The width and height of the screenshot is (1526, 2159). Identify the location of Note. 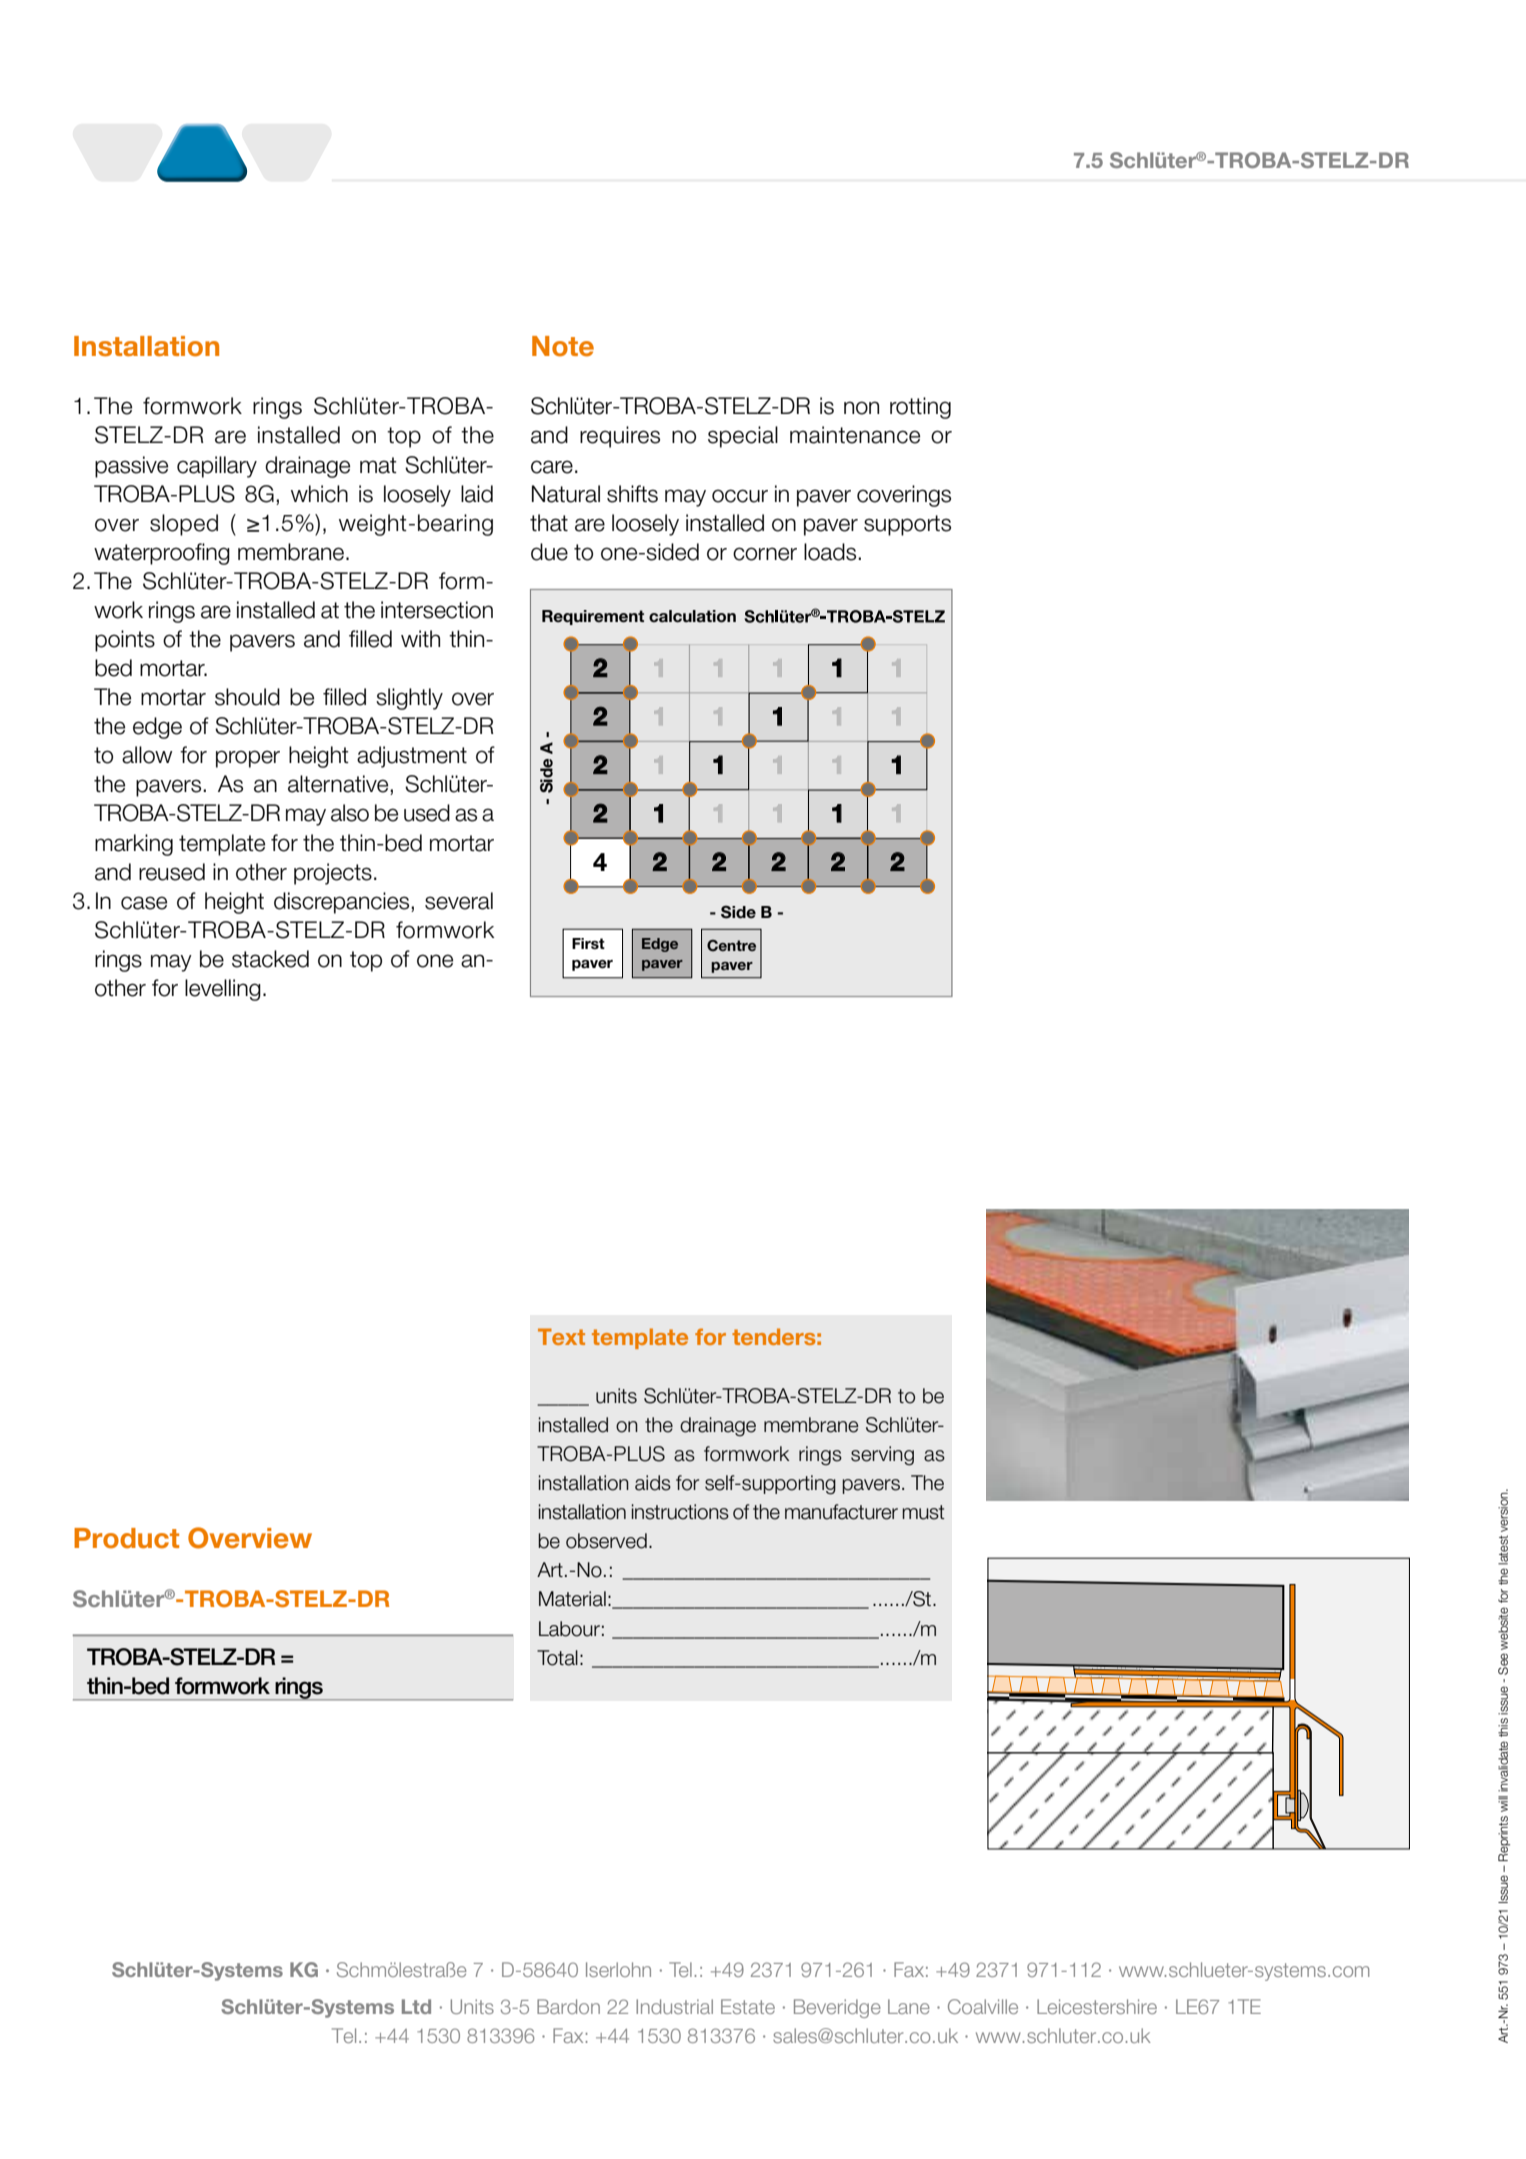
(563, 346).
